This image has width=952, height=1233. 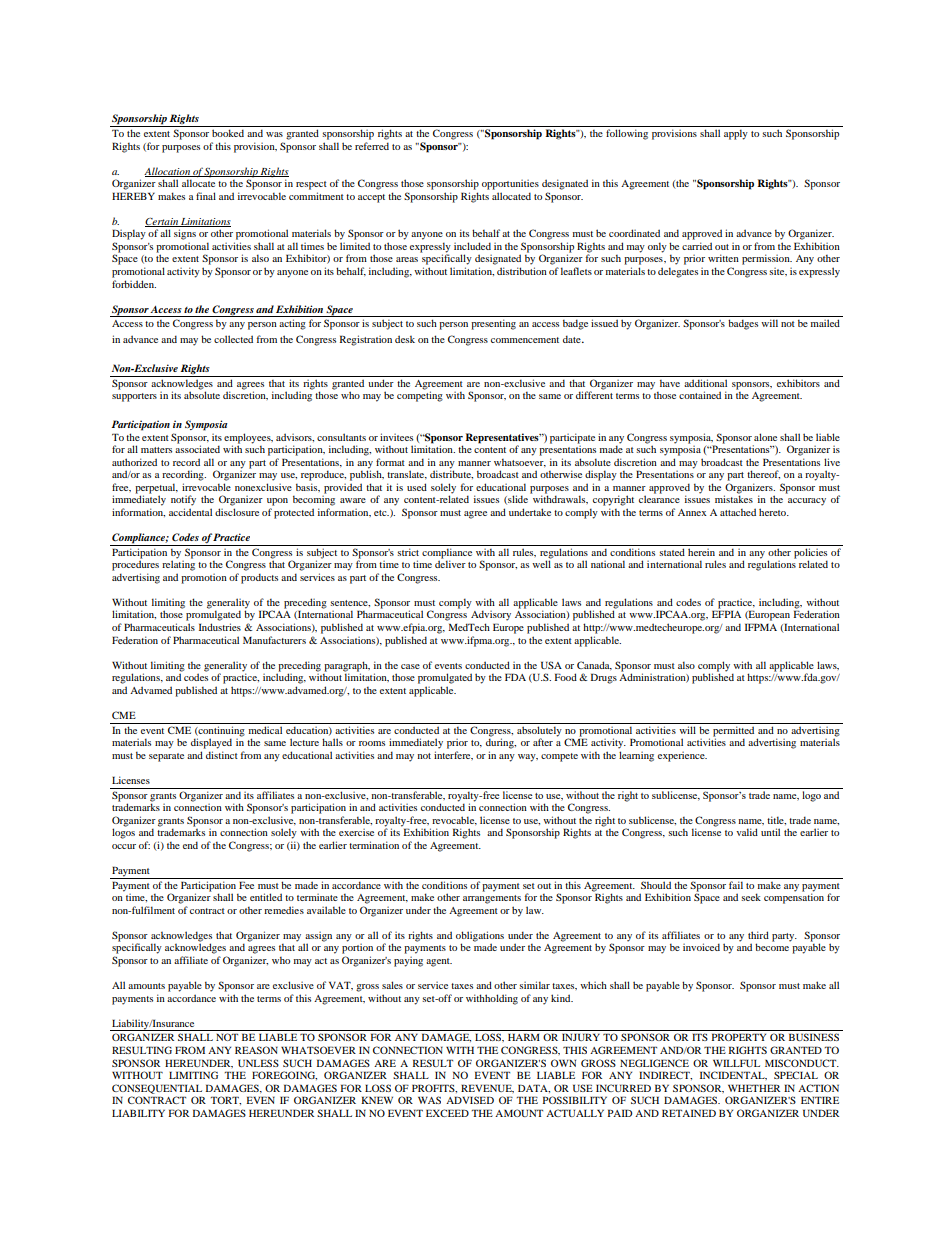 What do you see at coordinates (682, 757) in the image?
I see `experience` at bounding box center [682, 757].
